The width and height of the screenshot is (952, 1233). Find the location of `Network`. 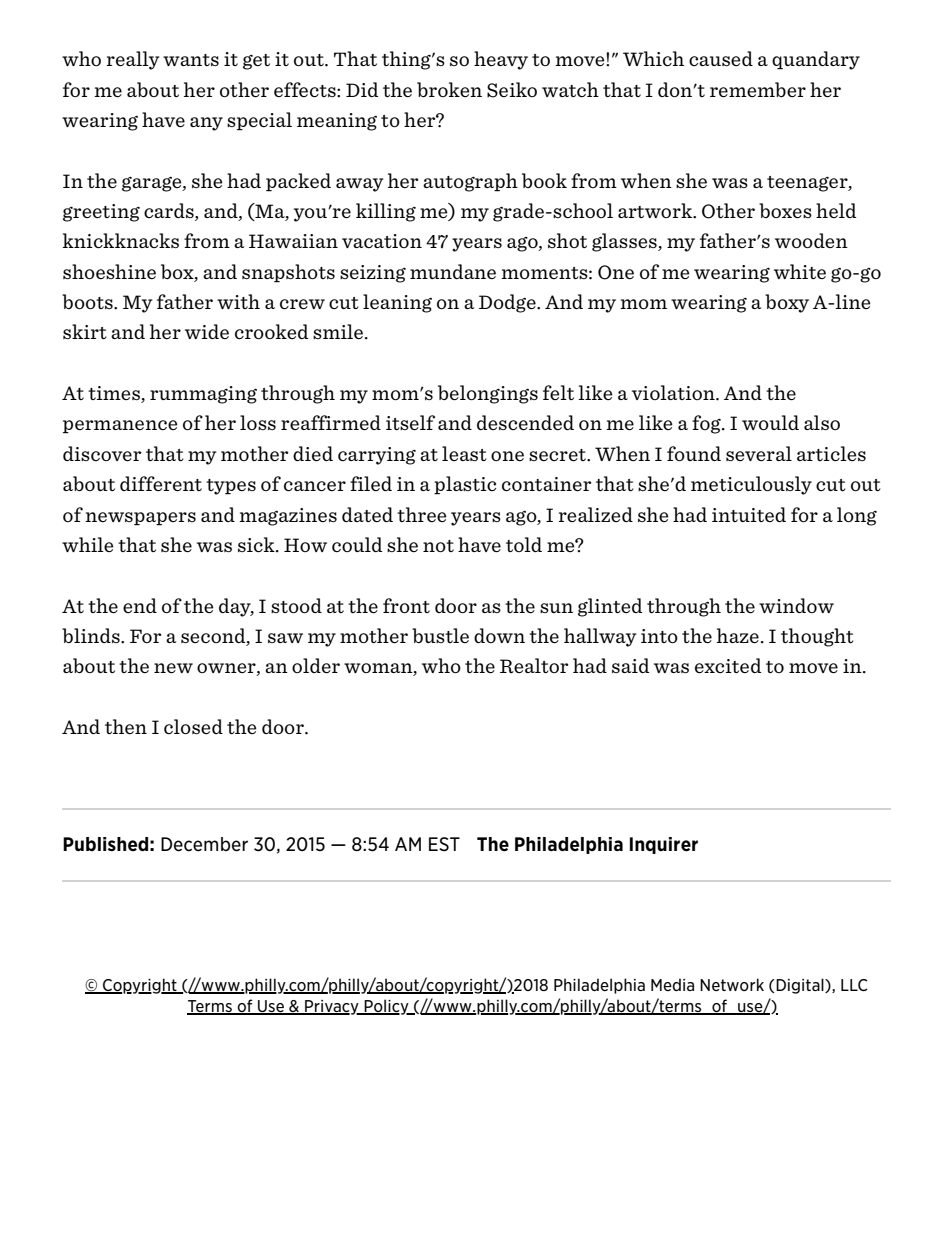

Network is located at coordinates (732, 984).
